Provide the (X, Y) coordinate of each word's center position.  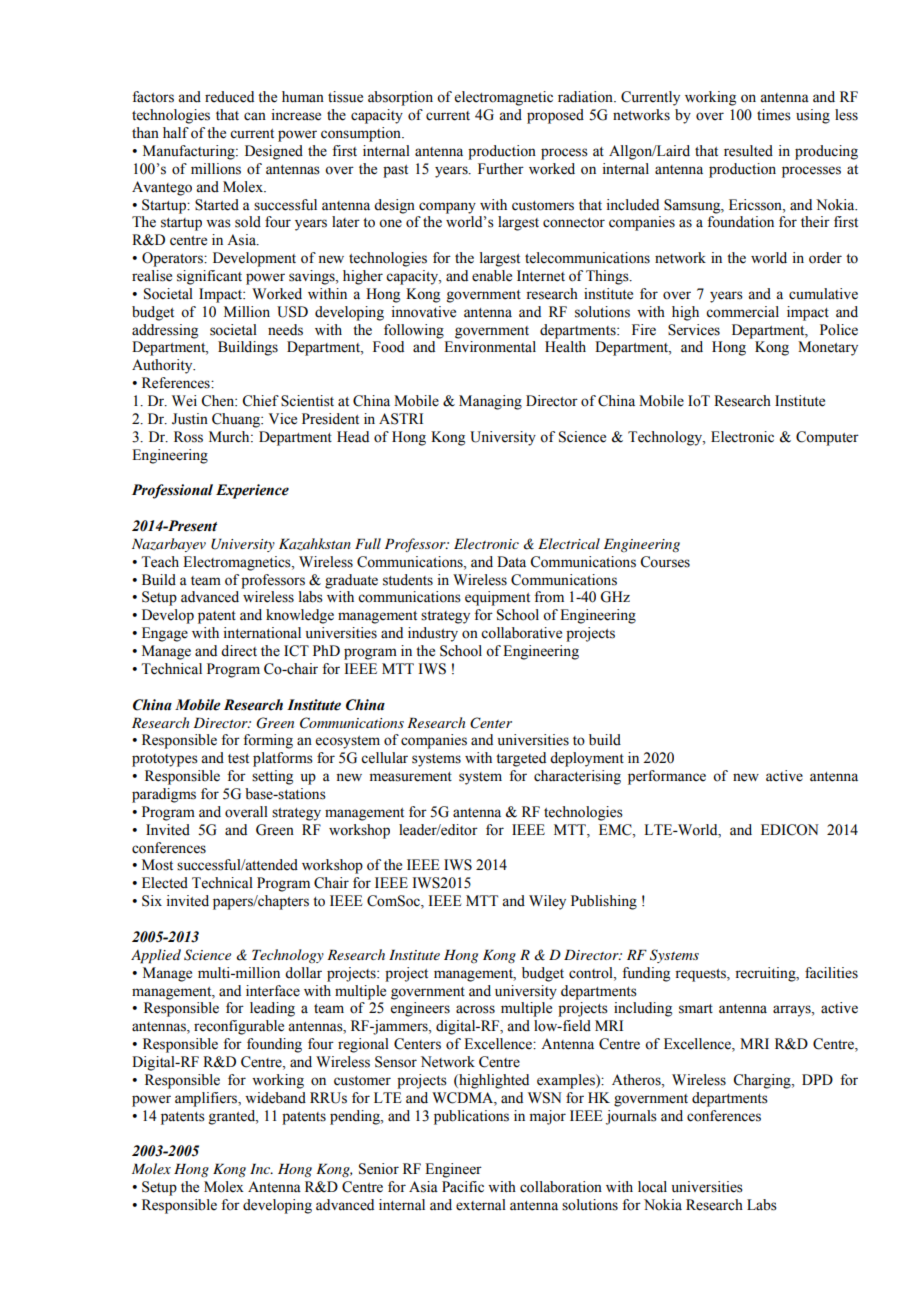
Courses (665, 562)
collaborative (521, 633)
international (262, 633)
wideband (275, 1098)
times (774, 115)
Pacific (463, 1187)
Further (501, 169)
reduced (229, 97)
